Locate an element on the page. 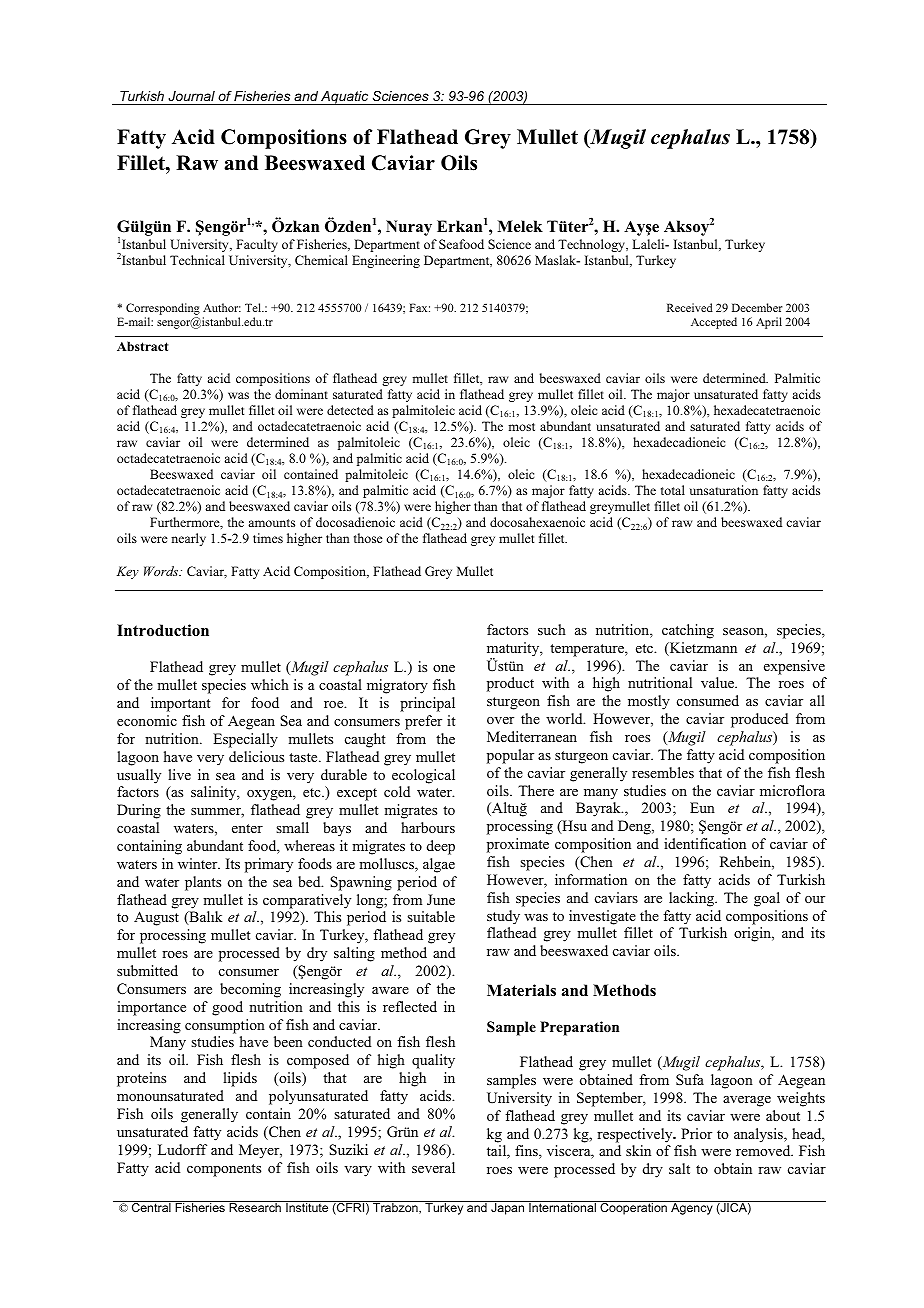 The width and height of the image is (924, 1308). unsaturation is located at coordinates (724, 490).
